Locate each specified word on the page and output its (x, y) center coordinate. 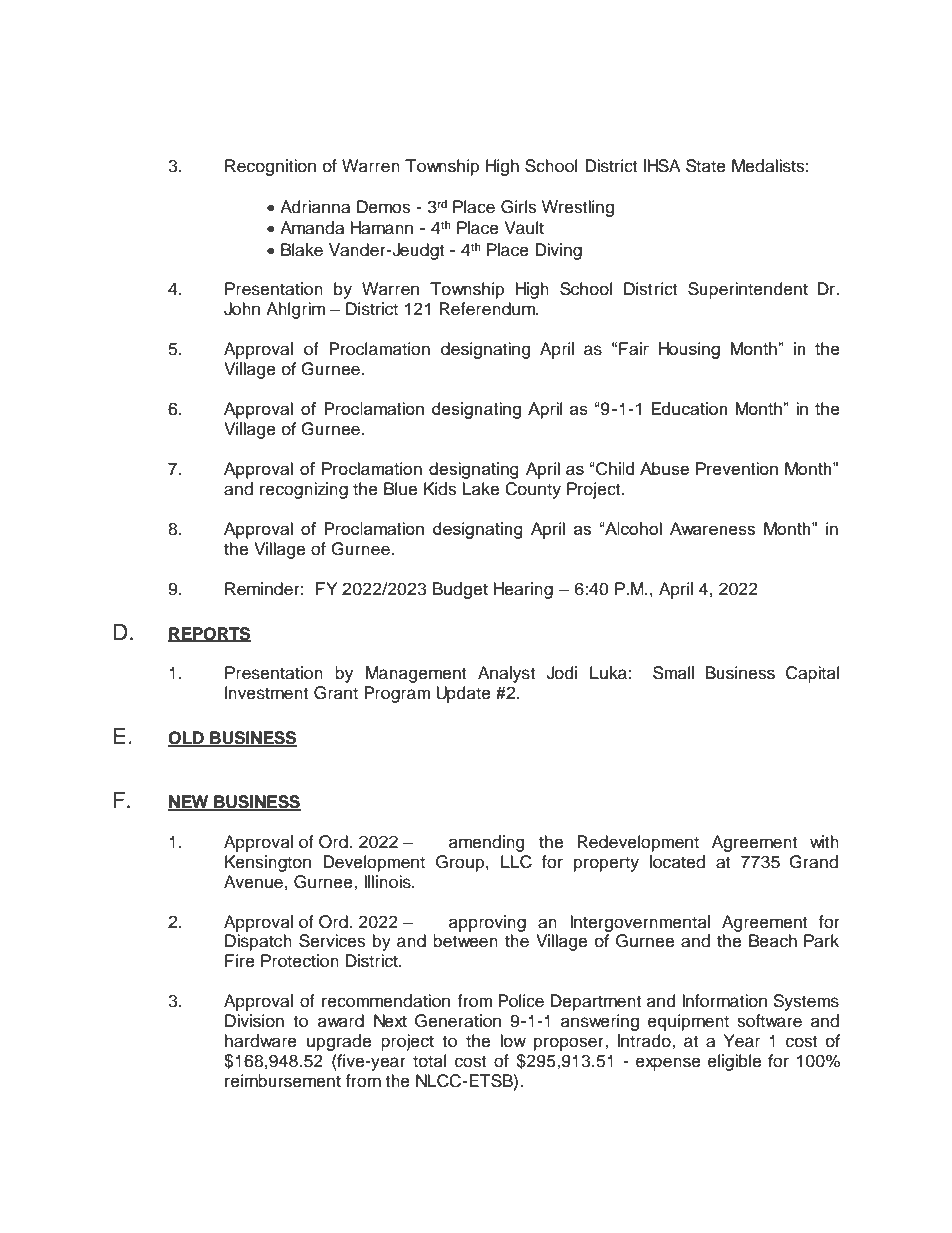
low (513, 1041)
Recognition (270, 167)
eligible (734, 1062)
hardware (261, 1041)
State (706, 166)
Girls (518, 207)
